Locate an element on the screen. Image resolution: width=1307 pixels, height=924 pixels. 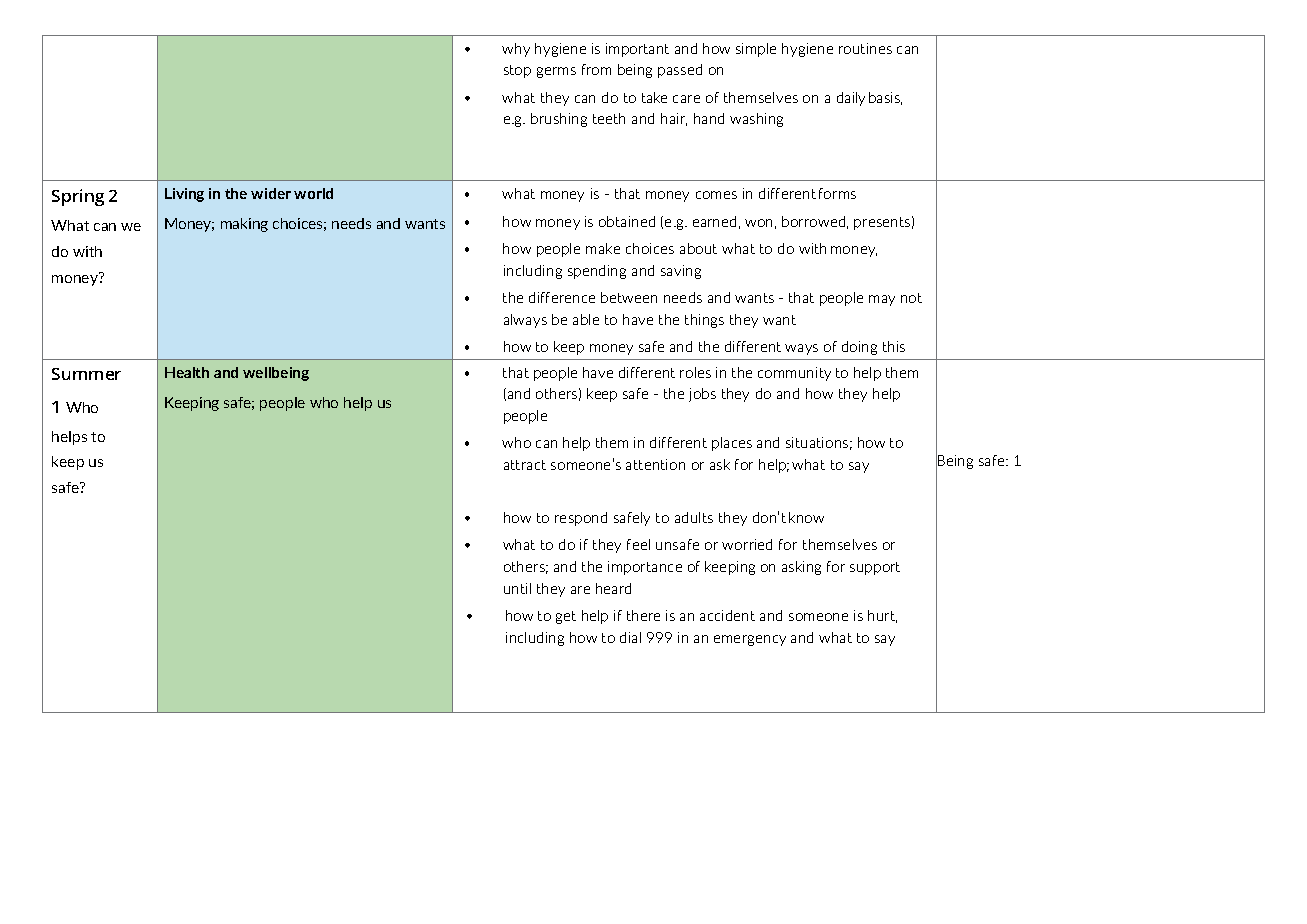
doing is located at coordinates (859, 348).
